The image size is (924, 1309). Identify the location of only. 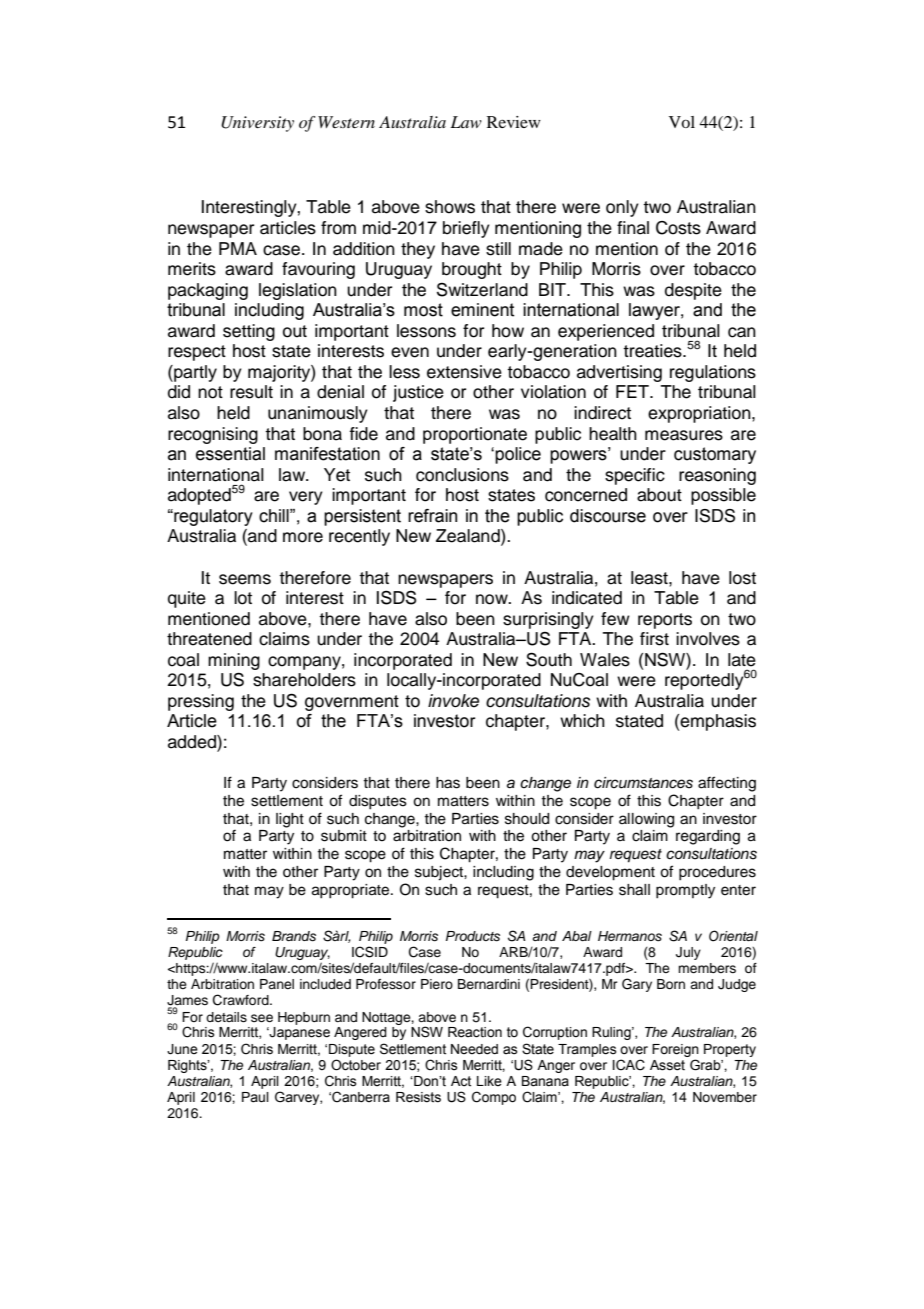
(622, 208).
